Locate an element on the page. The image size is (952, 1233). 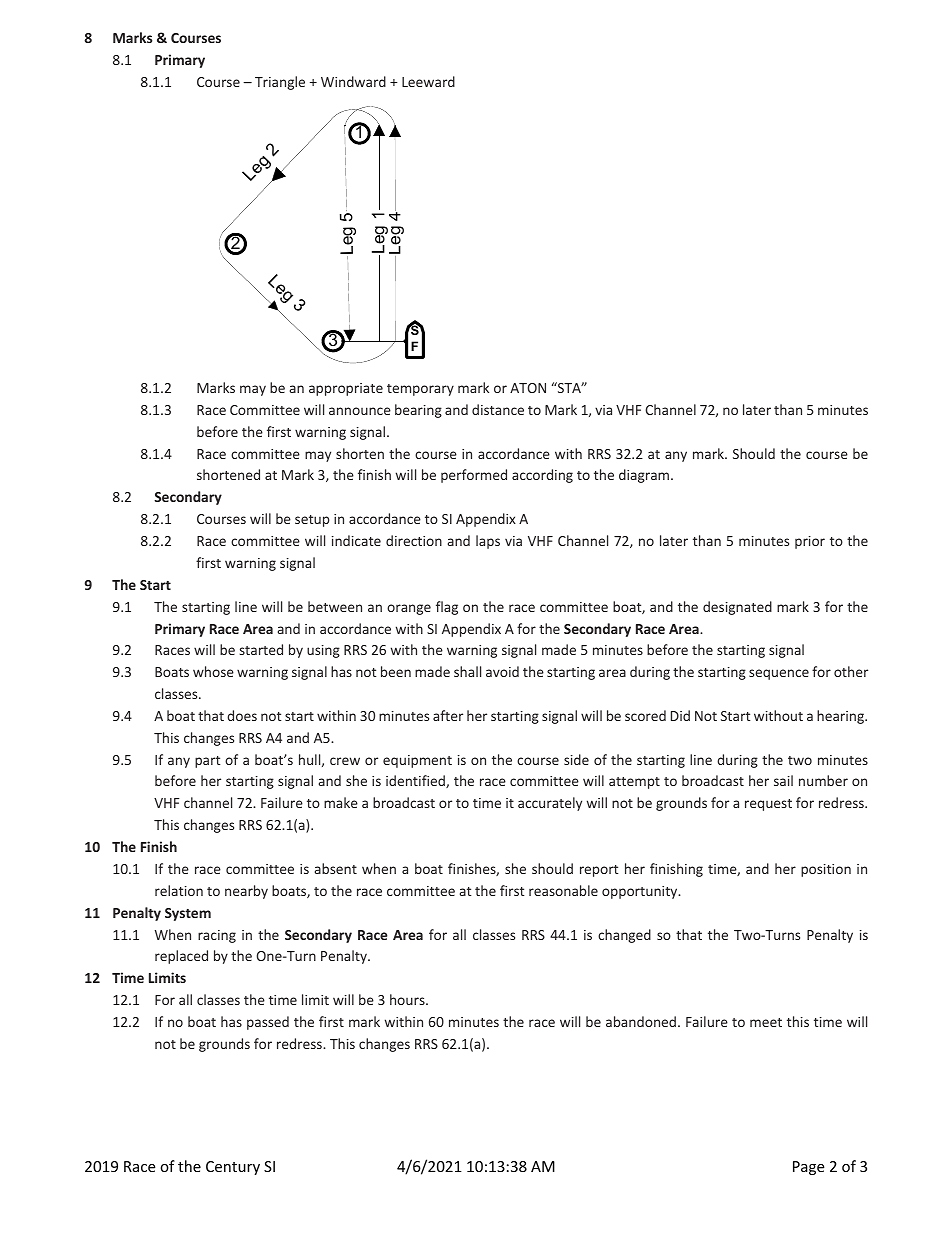
laps is located at coordinates (488, 542).
